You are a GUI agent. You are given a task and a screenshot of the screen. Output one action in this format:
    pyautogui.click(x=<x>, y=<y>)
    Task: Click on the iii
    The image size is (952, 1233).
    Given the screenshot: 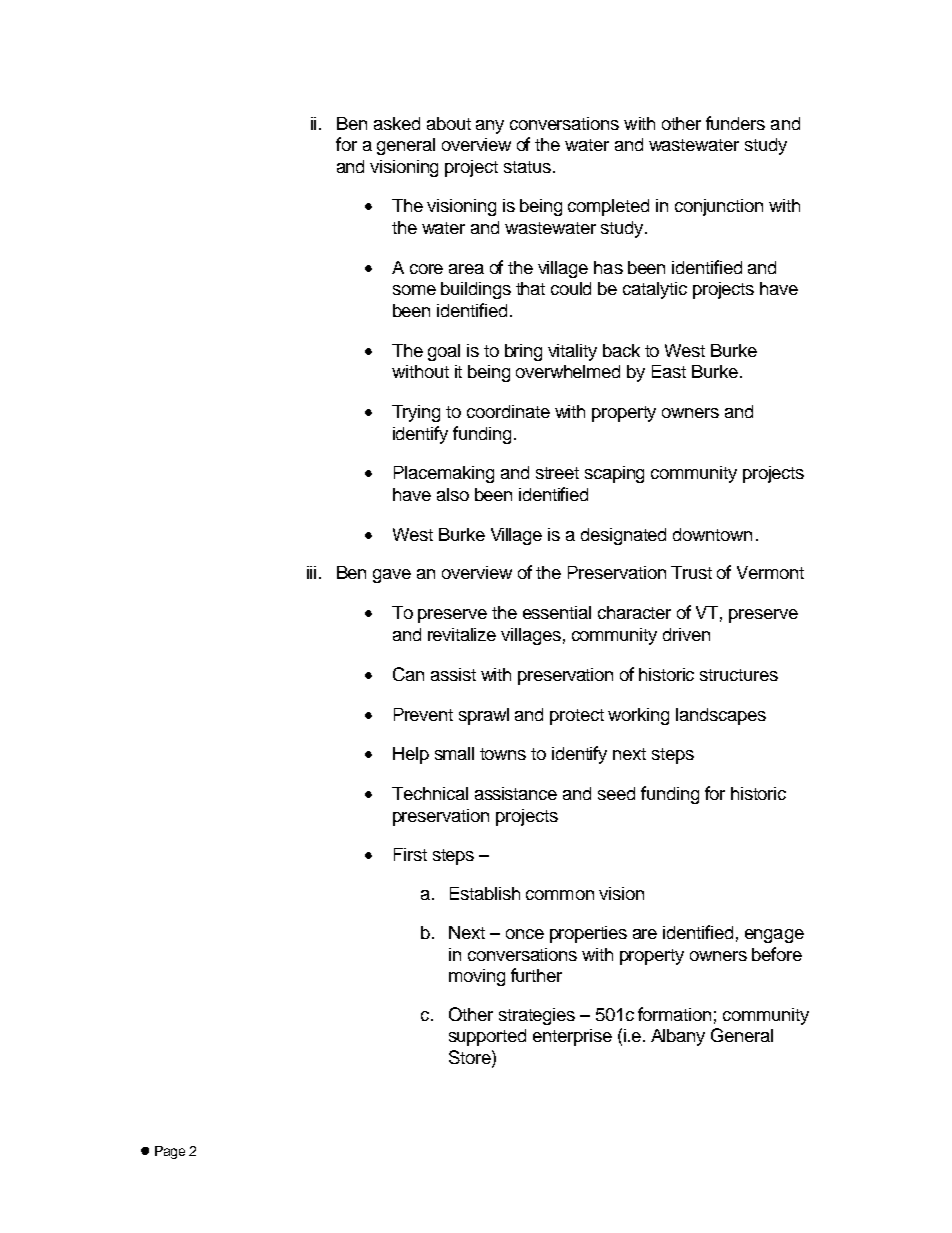 What is the action you would take?
    pyautogui.click(x=311, y=572)
